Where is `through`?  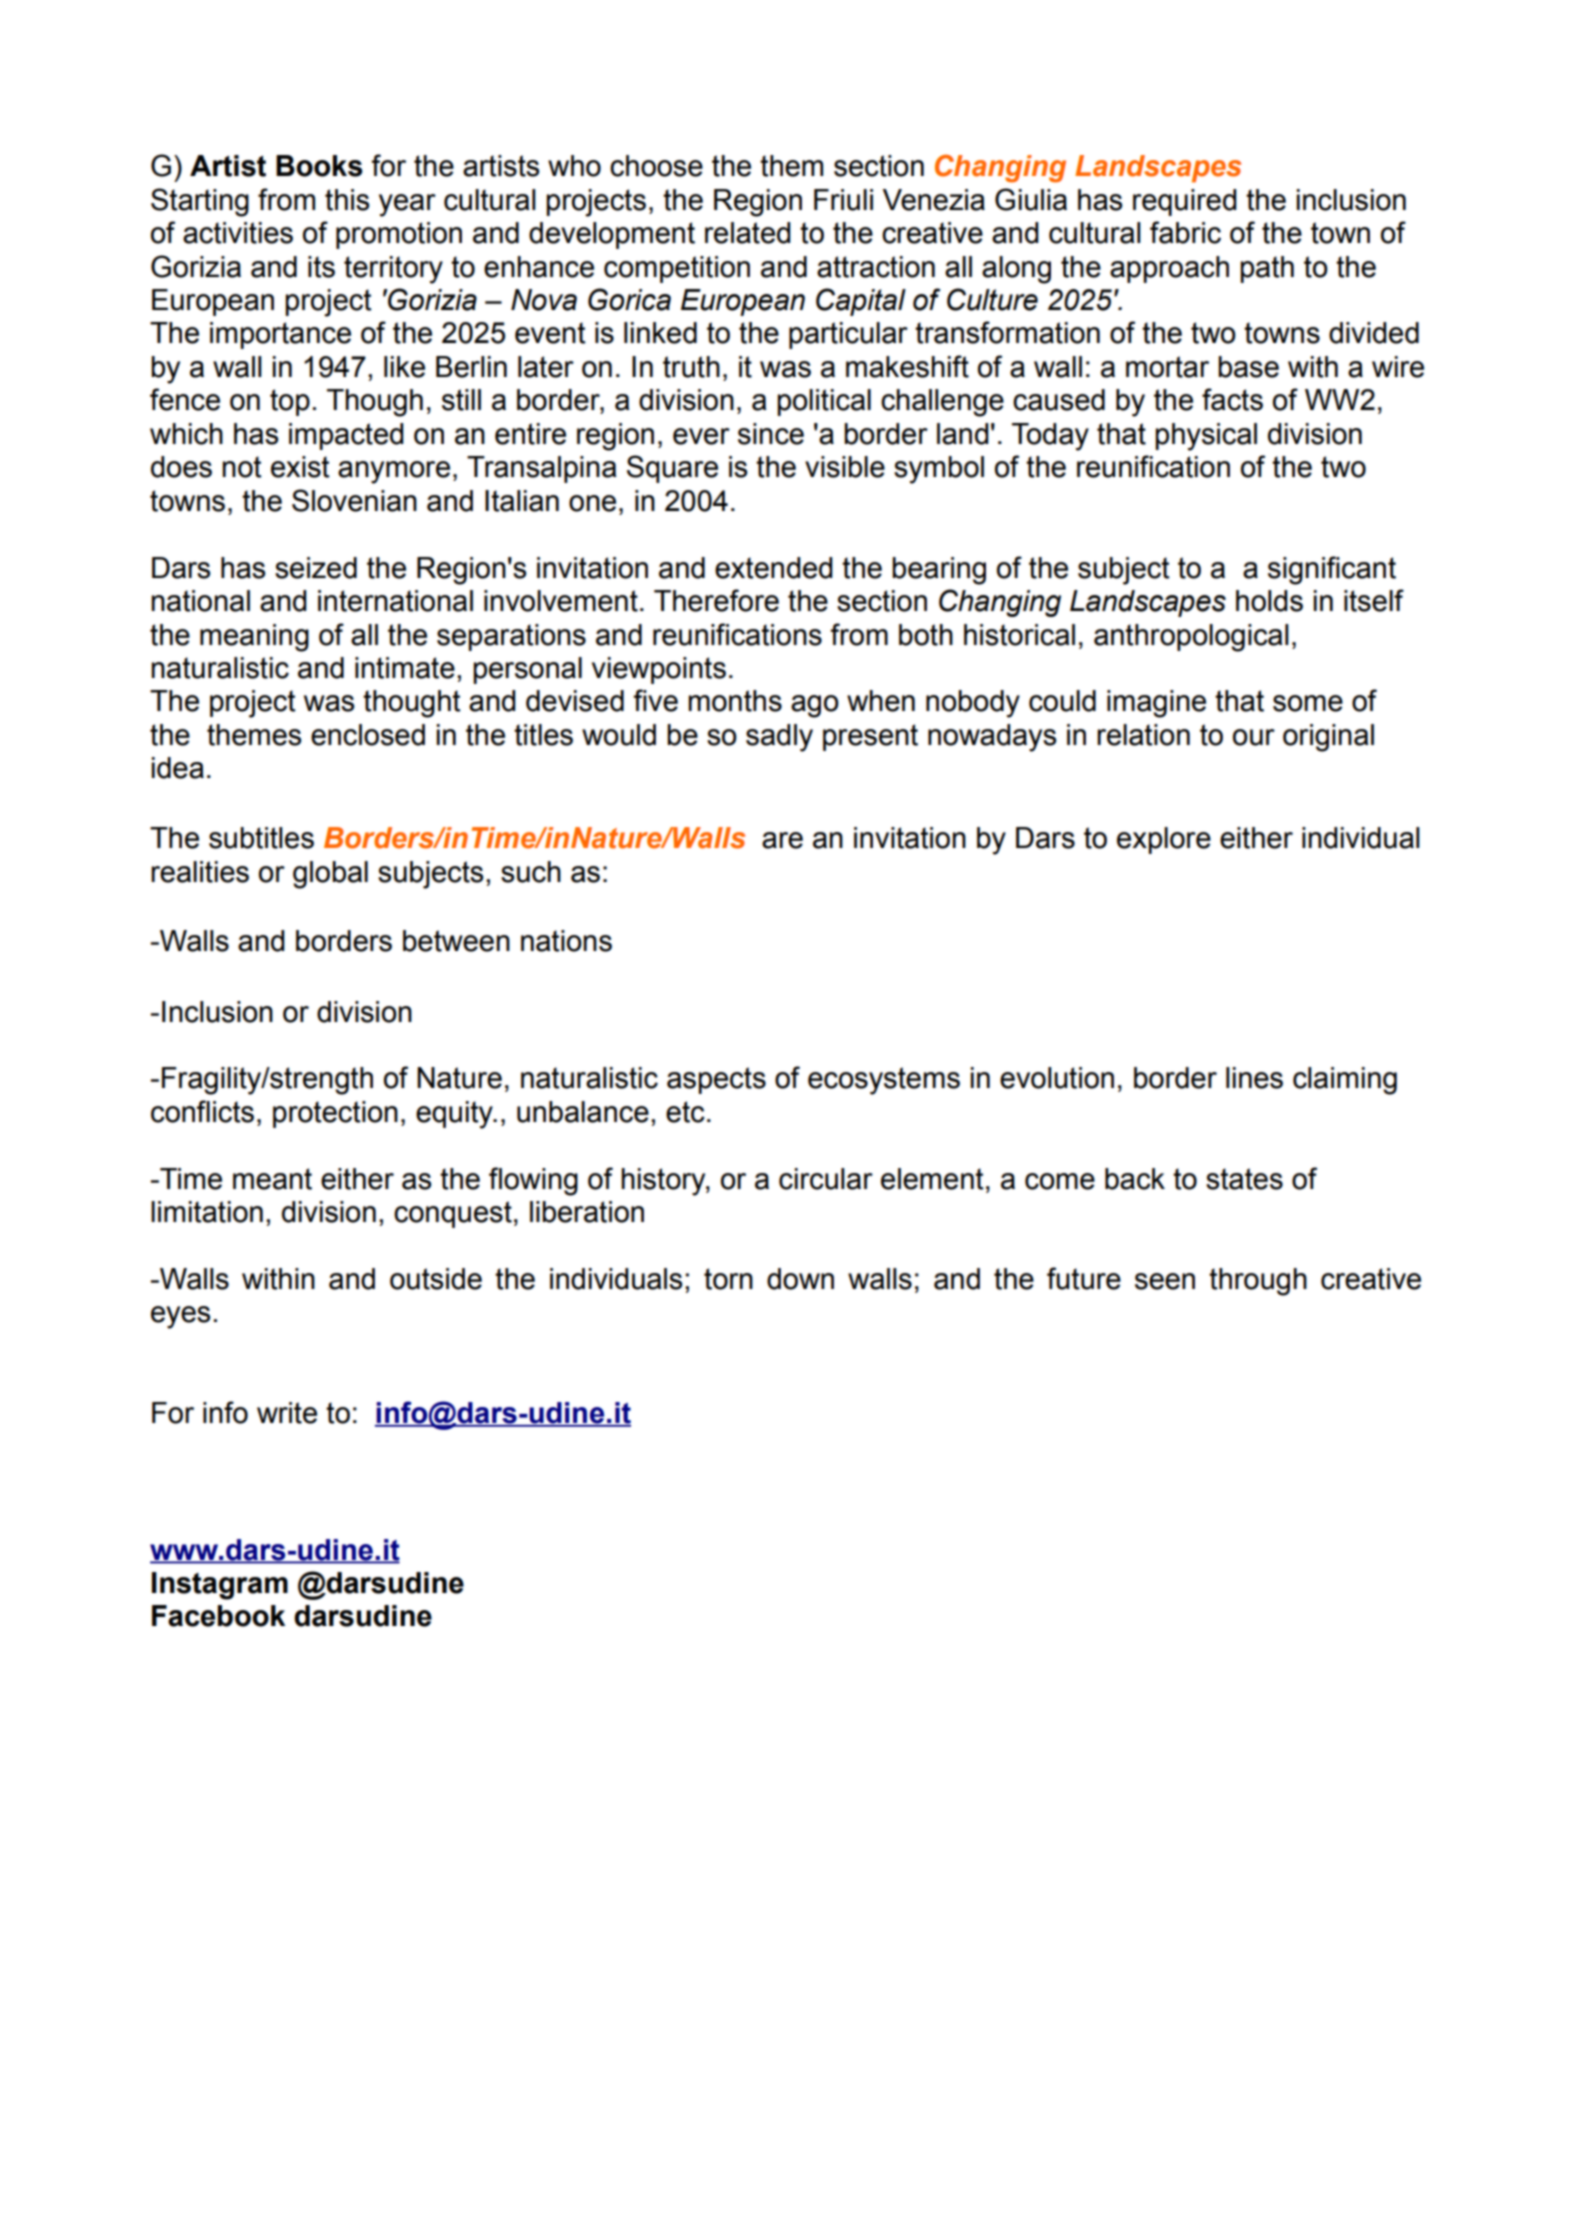 through is located at coordinates (1258, 1282).
